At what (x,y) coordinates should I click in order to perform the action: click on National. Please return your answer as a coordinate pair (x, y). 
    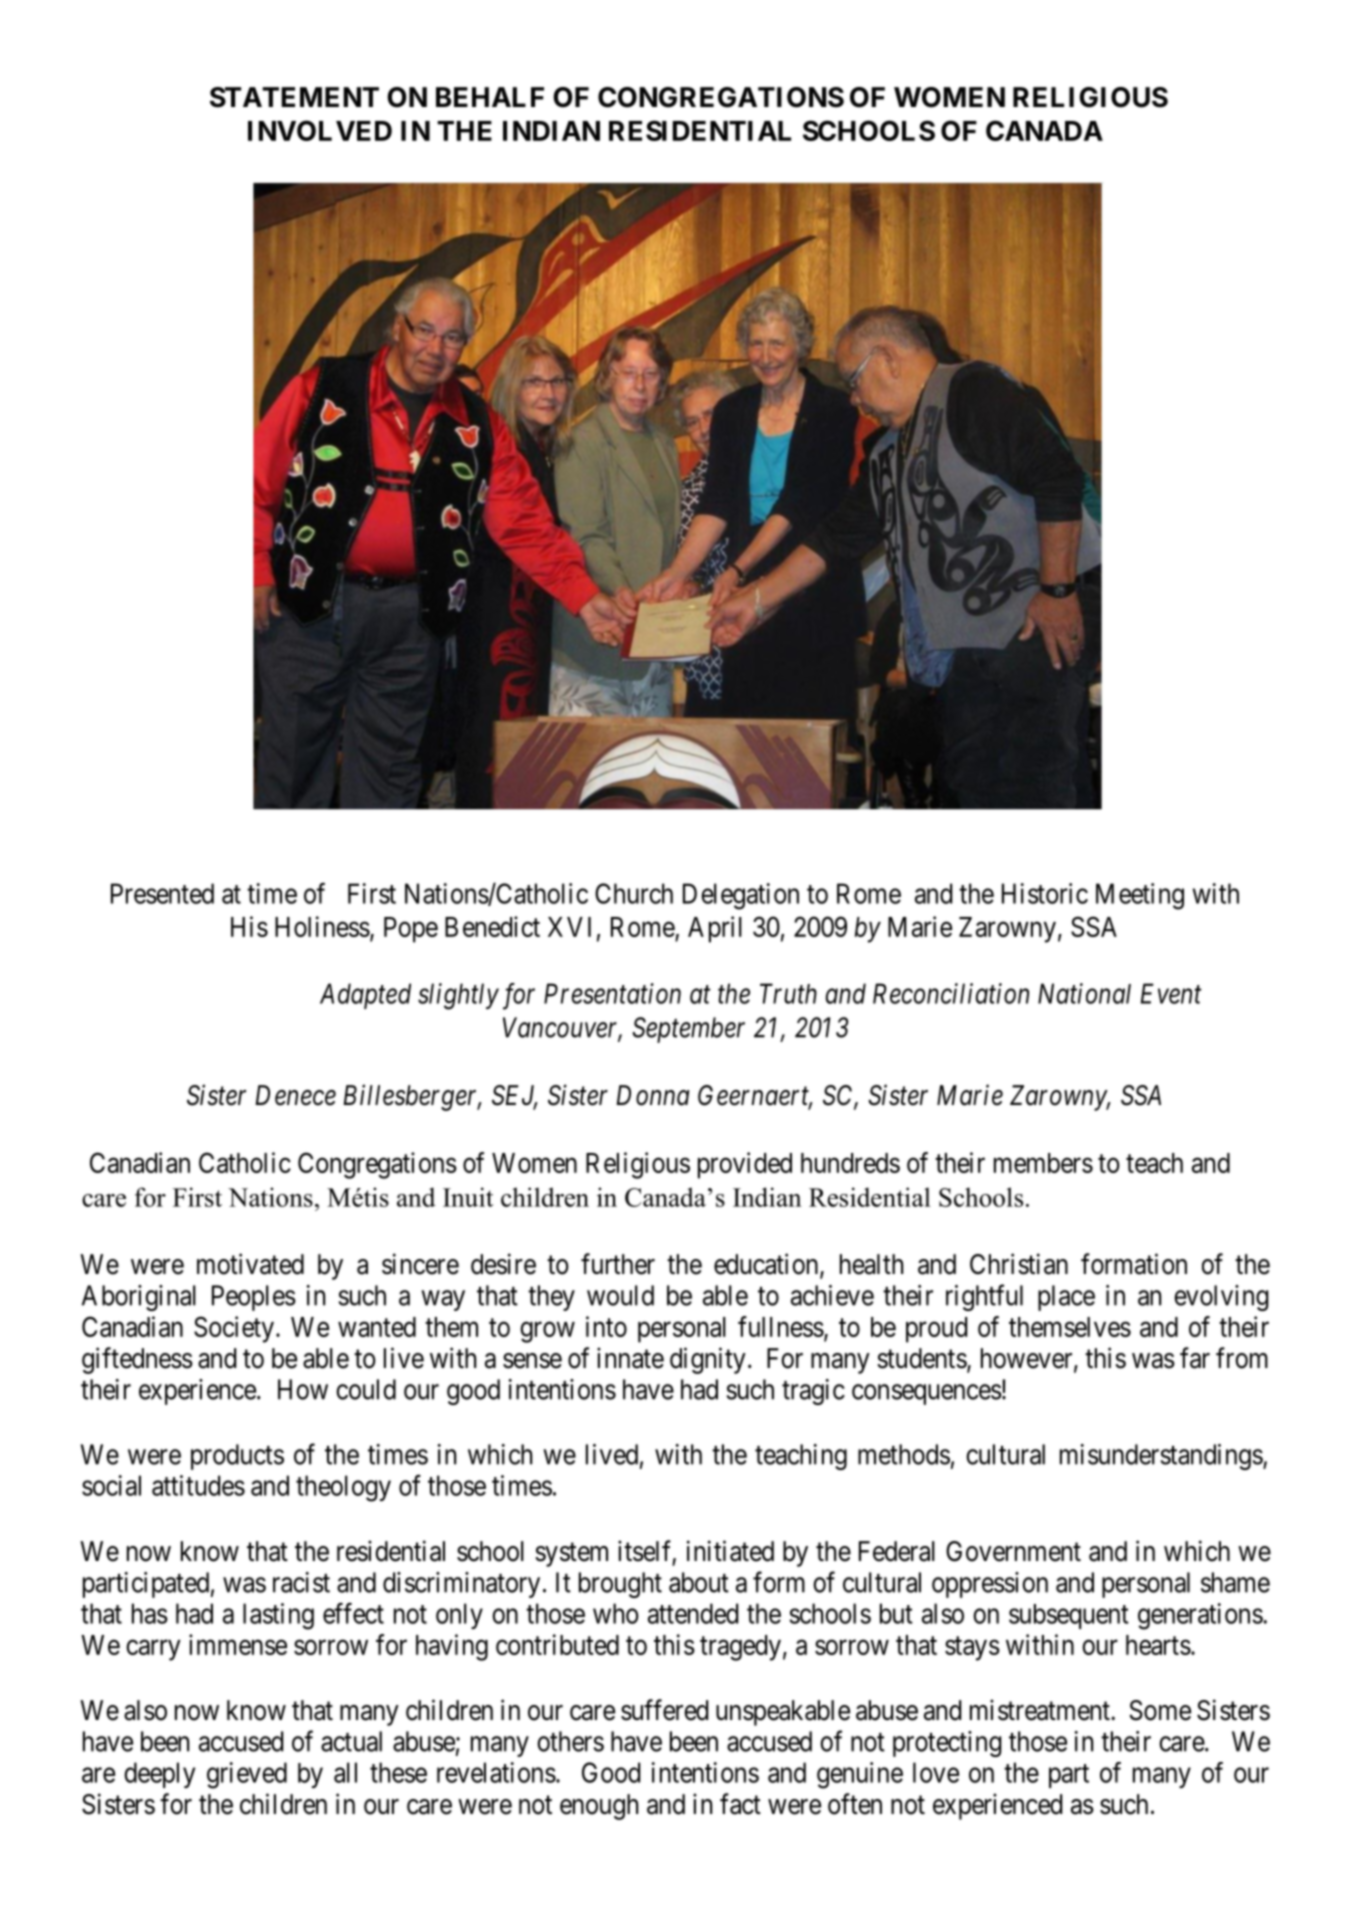
    Looking at the image, I should click on (1084, 993).
